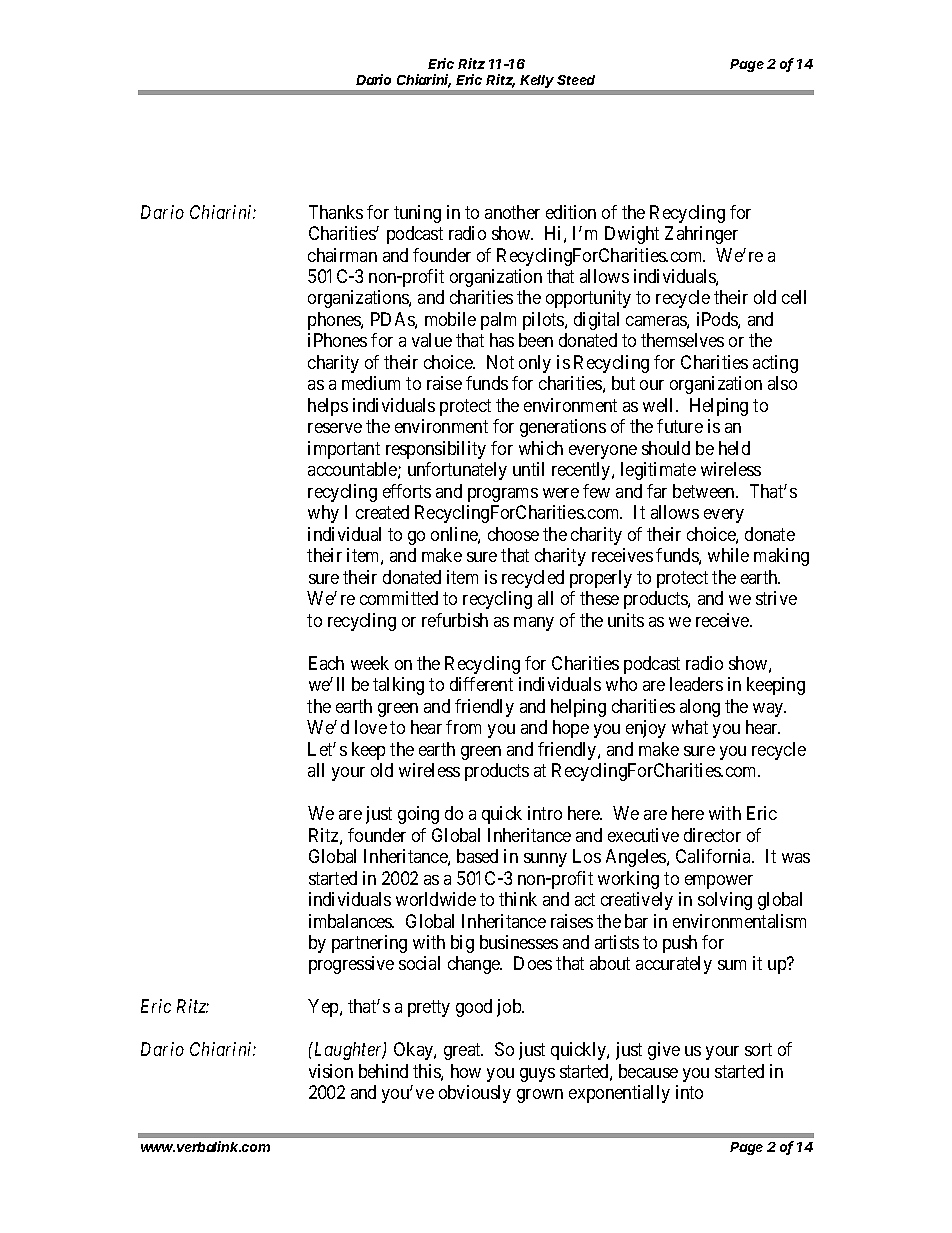  I want to click on leaders, so click(696, 684).
